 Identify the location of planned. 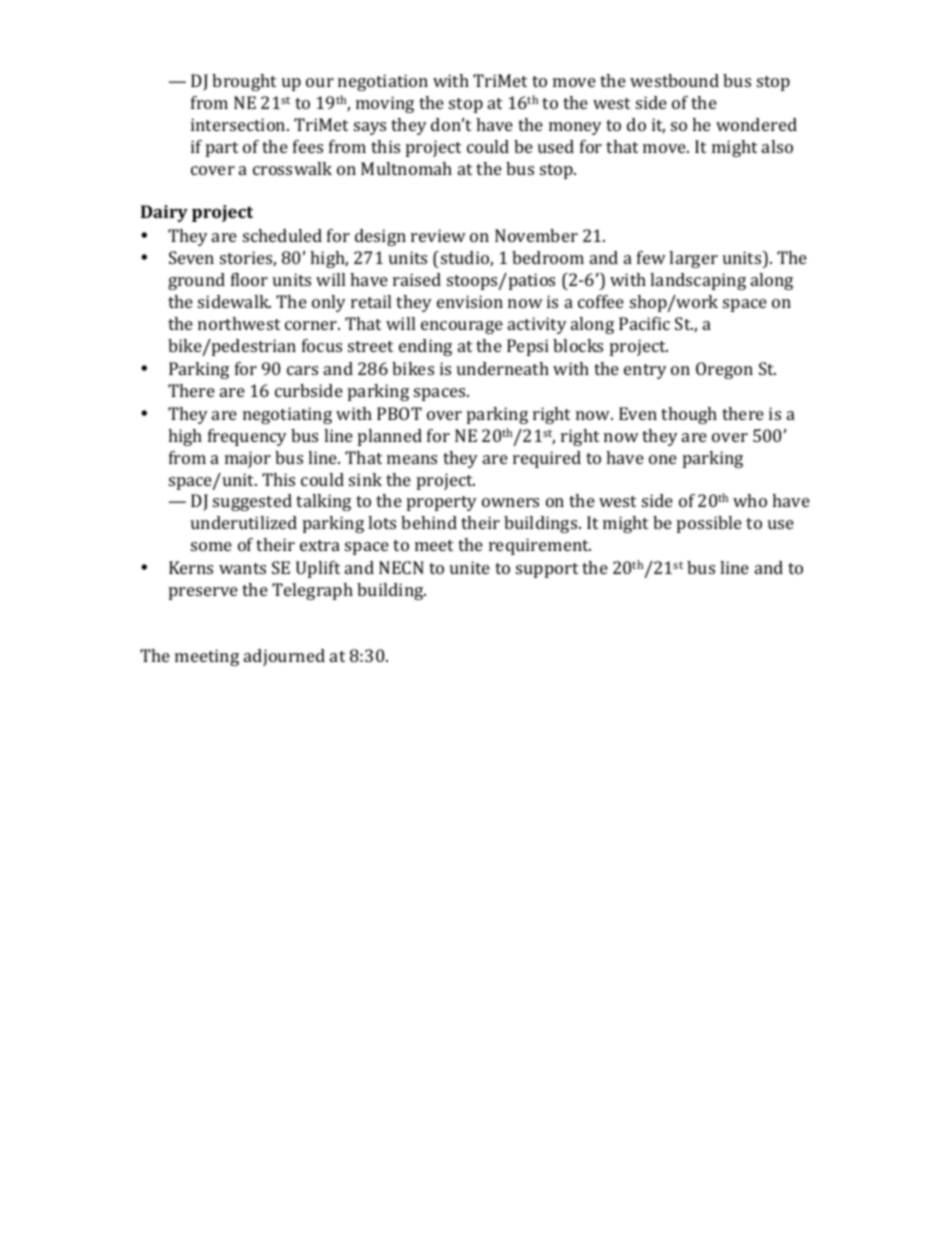
(390, 437).
